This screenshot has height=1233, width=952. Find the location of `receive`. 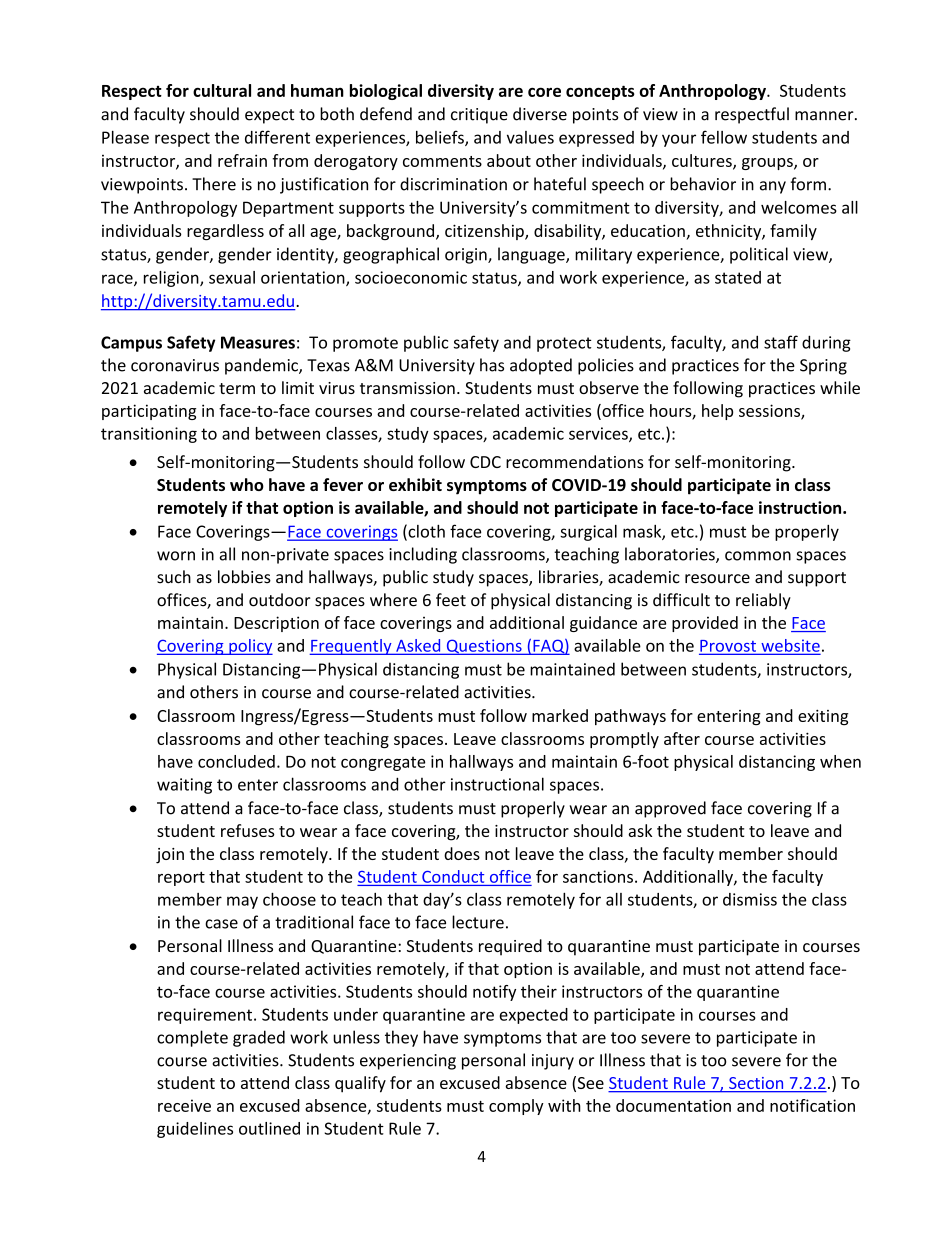

receive is located at coordinates (184, 1105).
